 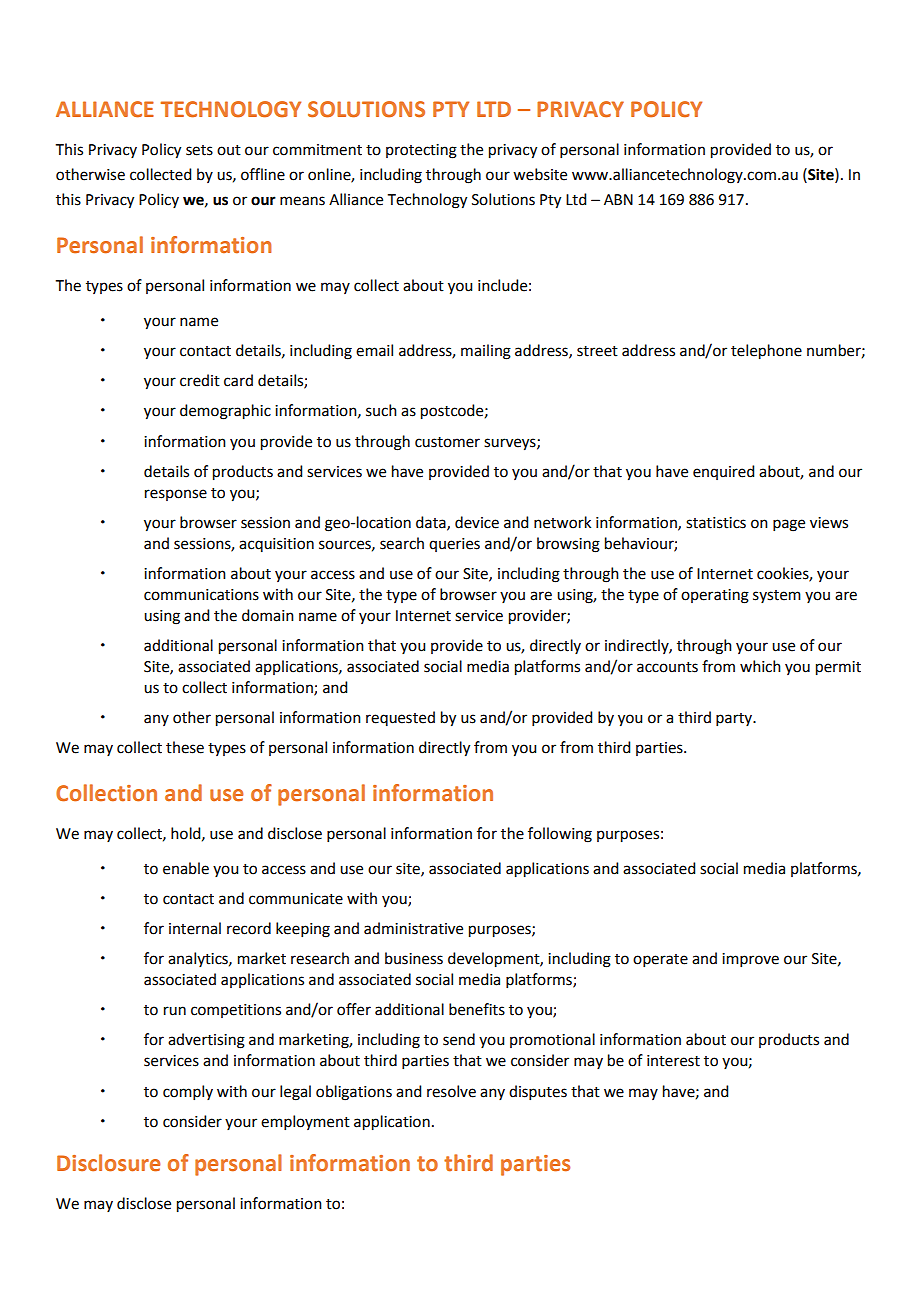 What do you see at coordinates (199, 150) in the screenshot?
I see `sets` at bounding box center [199, 150].
